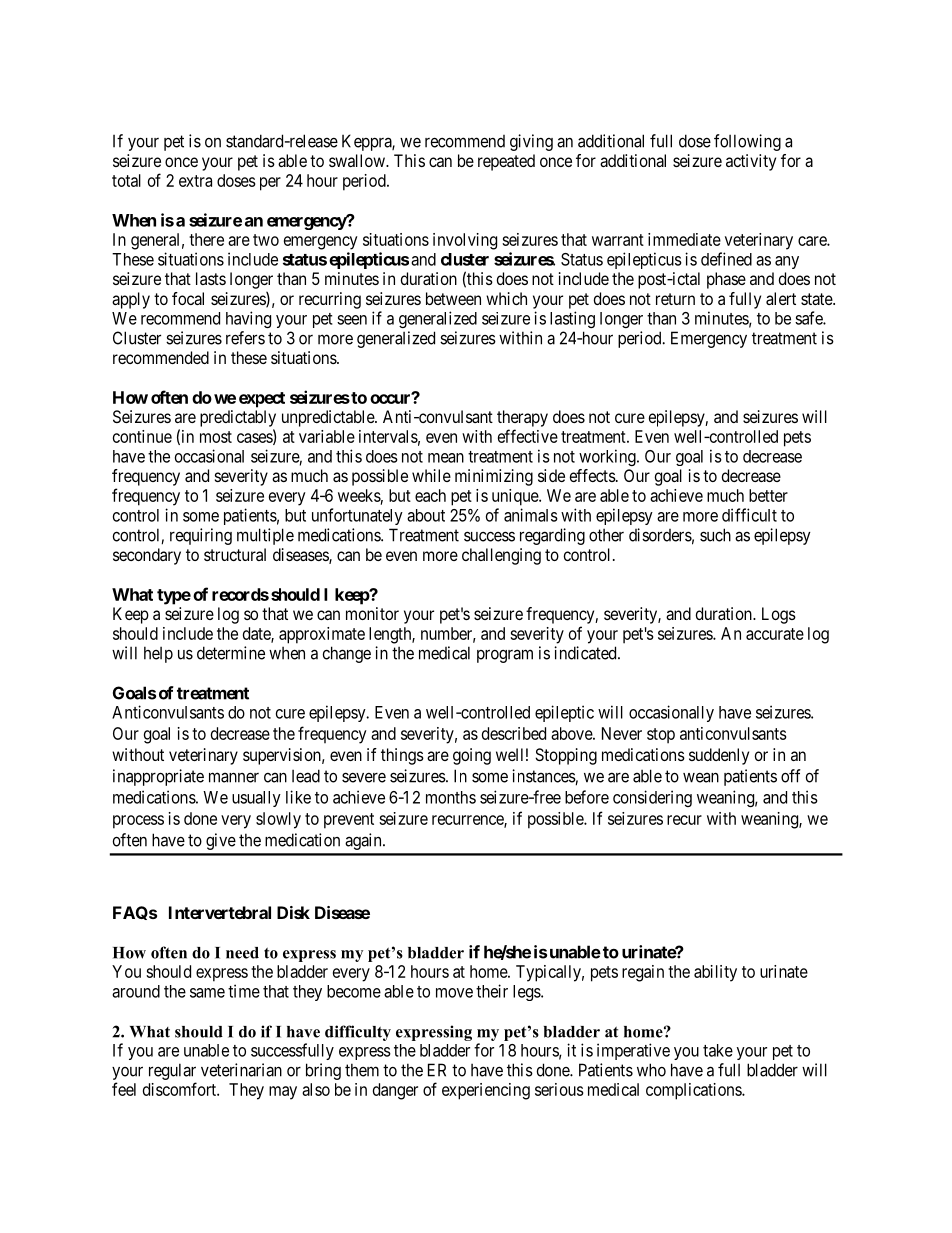 This image has height=1233, width=952. What do you see at coordinates (241, 1070) in the image?
I see `veterinarian` at bounding box center [241, 1070].
